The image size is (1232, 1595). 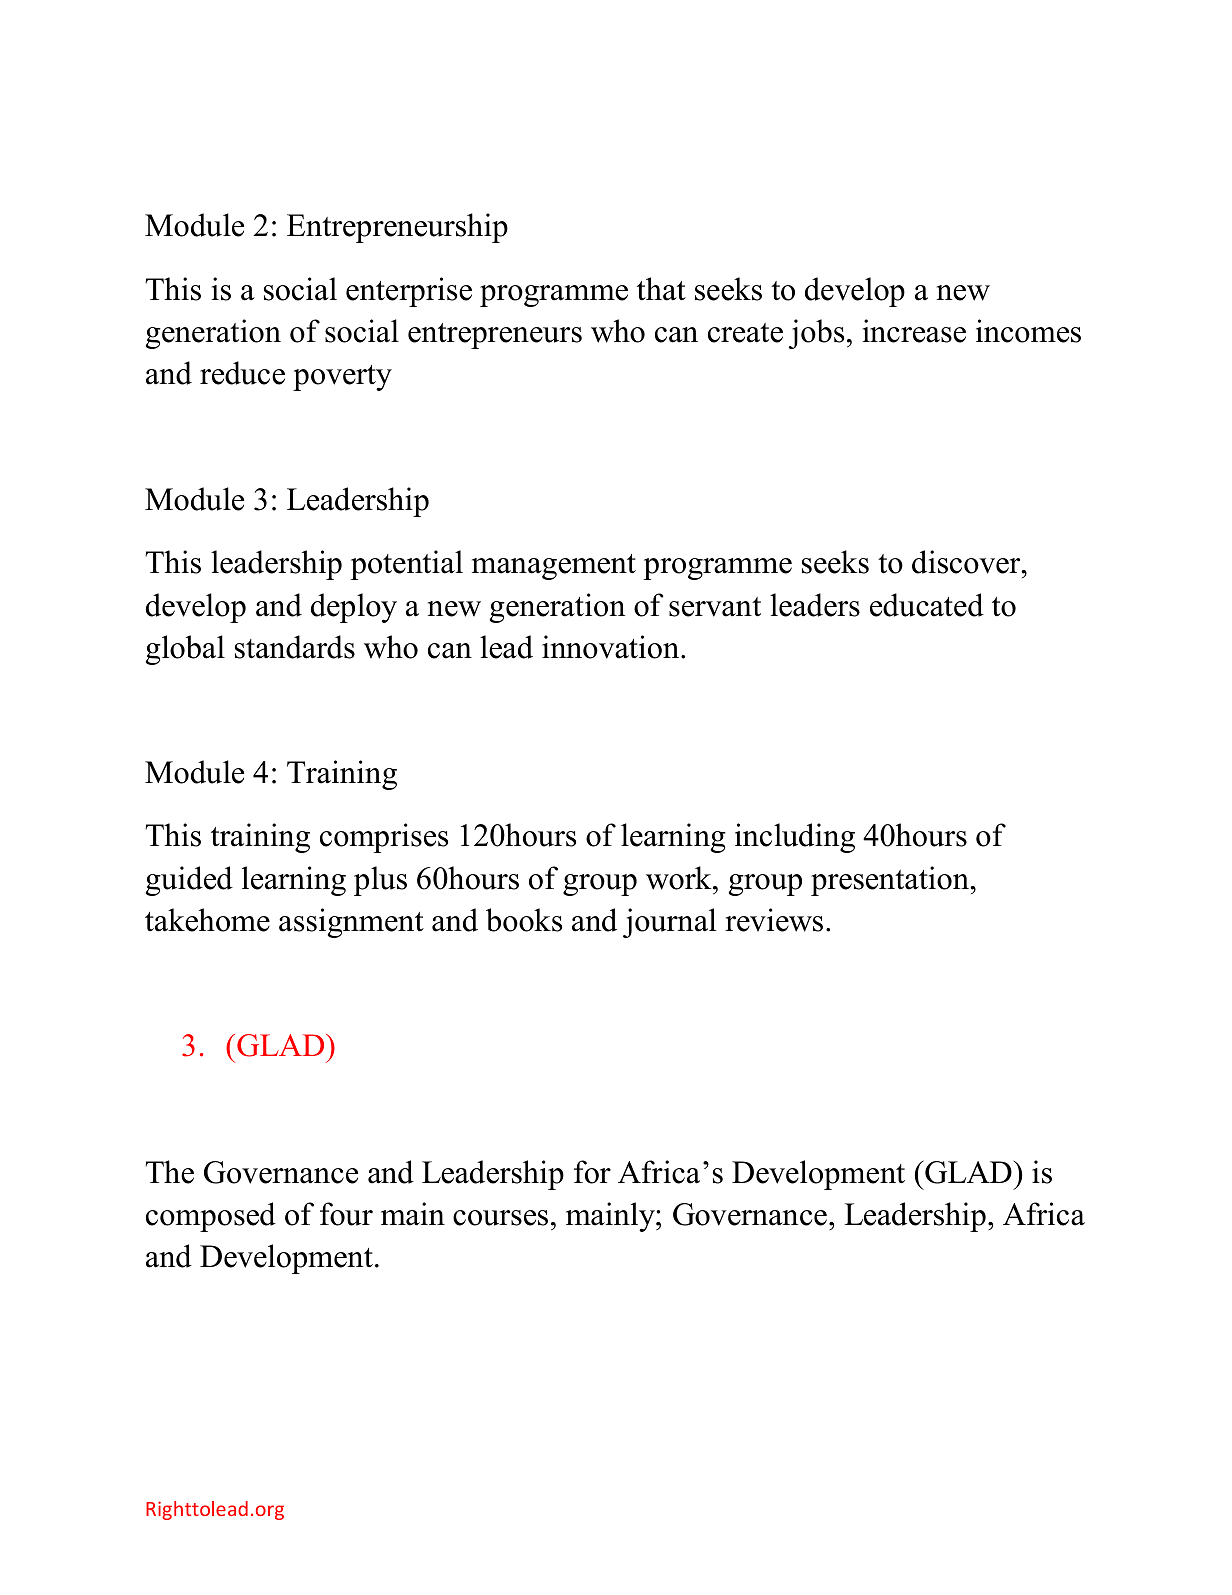 I want to click on for, so click(x=592, y=1172).
